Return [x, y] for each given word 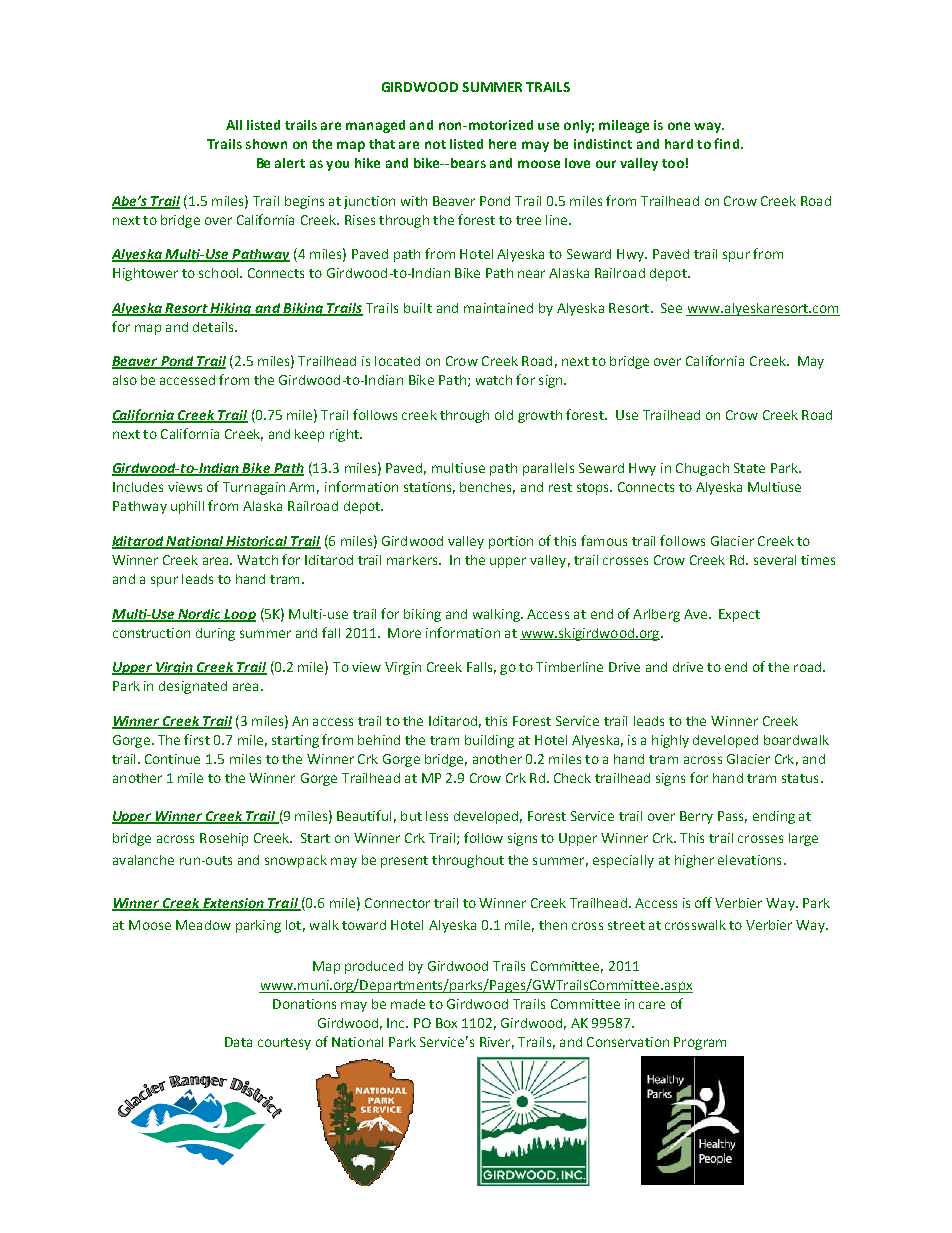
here [502, 144]
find [728, 143]
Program [700, 1043]
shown [266, 144]
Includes [138, 487]
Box [446, 1023]
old [504, 415]
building [489, 741]
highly [670, 741]
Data [238, 1042]
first [197, 739]
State [749, 468]
